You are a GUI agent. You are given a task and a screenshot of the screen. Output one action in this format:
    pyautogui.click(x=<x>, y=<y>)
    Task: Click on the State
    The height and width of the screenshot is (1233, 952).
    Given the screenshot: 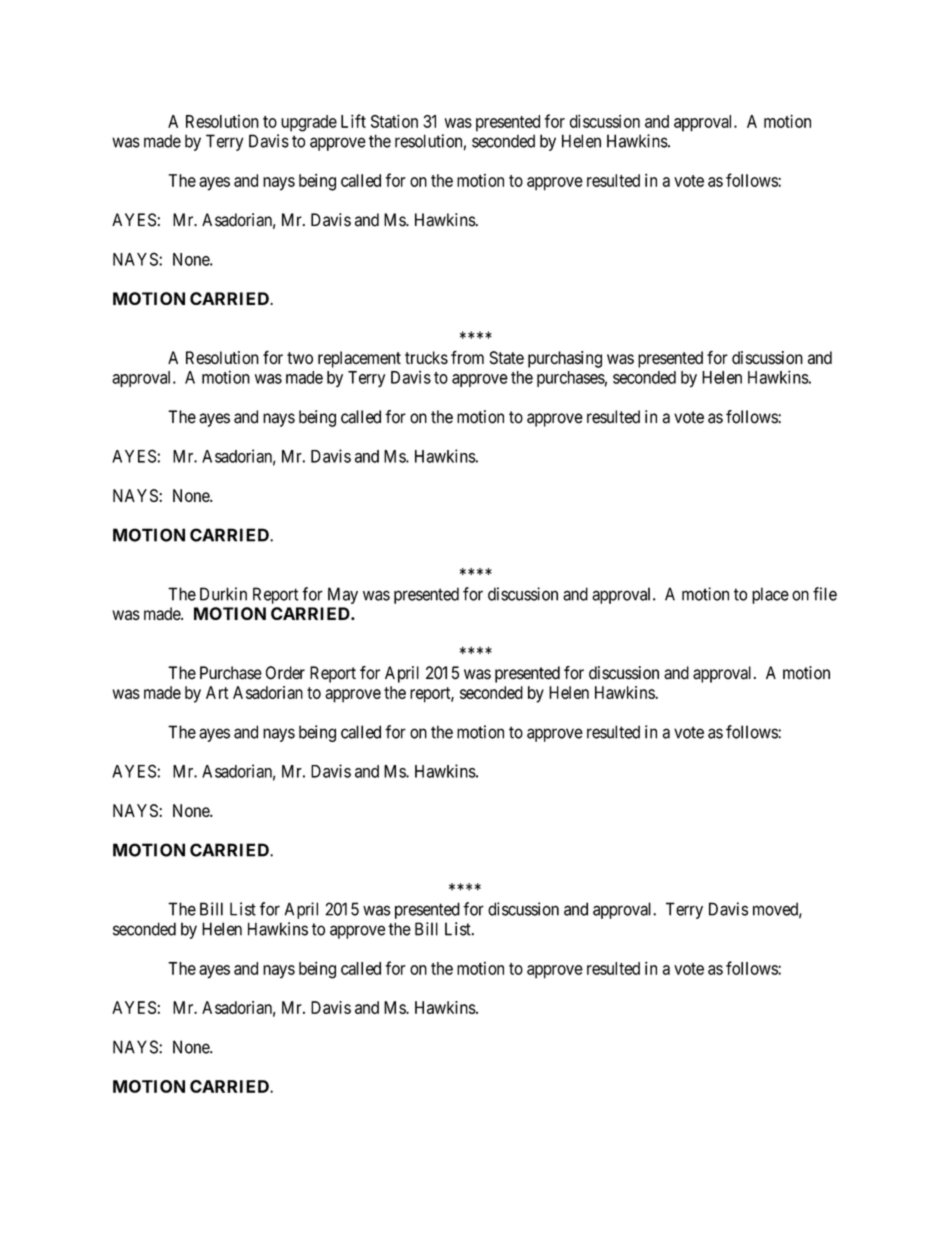 What is the action you would take?
    pyautogui.click(x=506, y=358)
